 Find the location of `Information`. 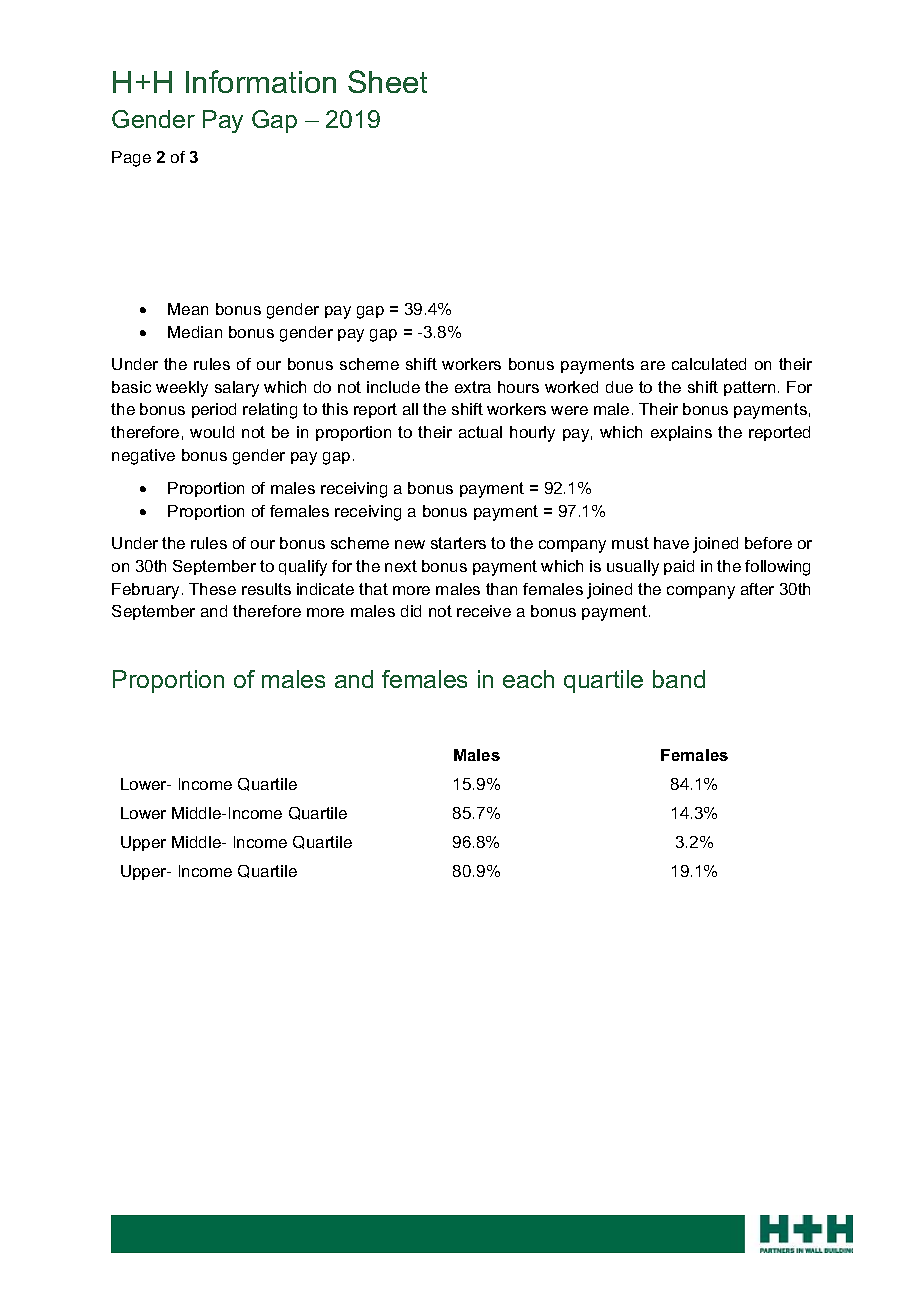

Information is located at coordinates (261, 81).
